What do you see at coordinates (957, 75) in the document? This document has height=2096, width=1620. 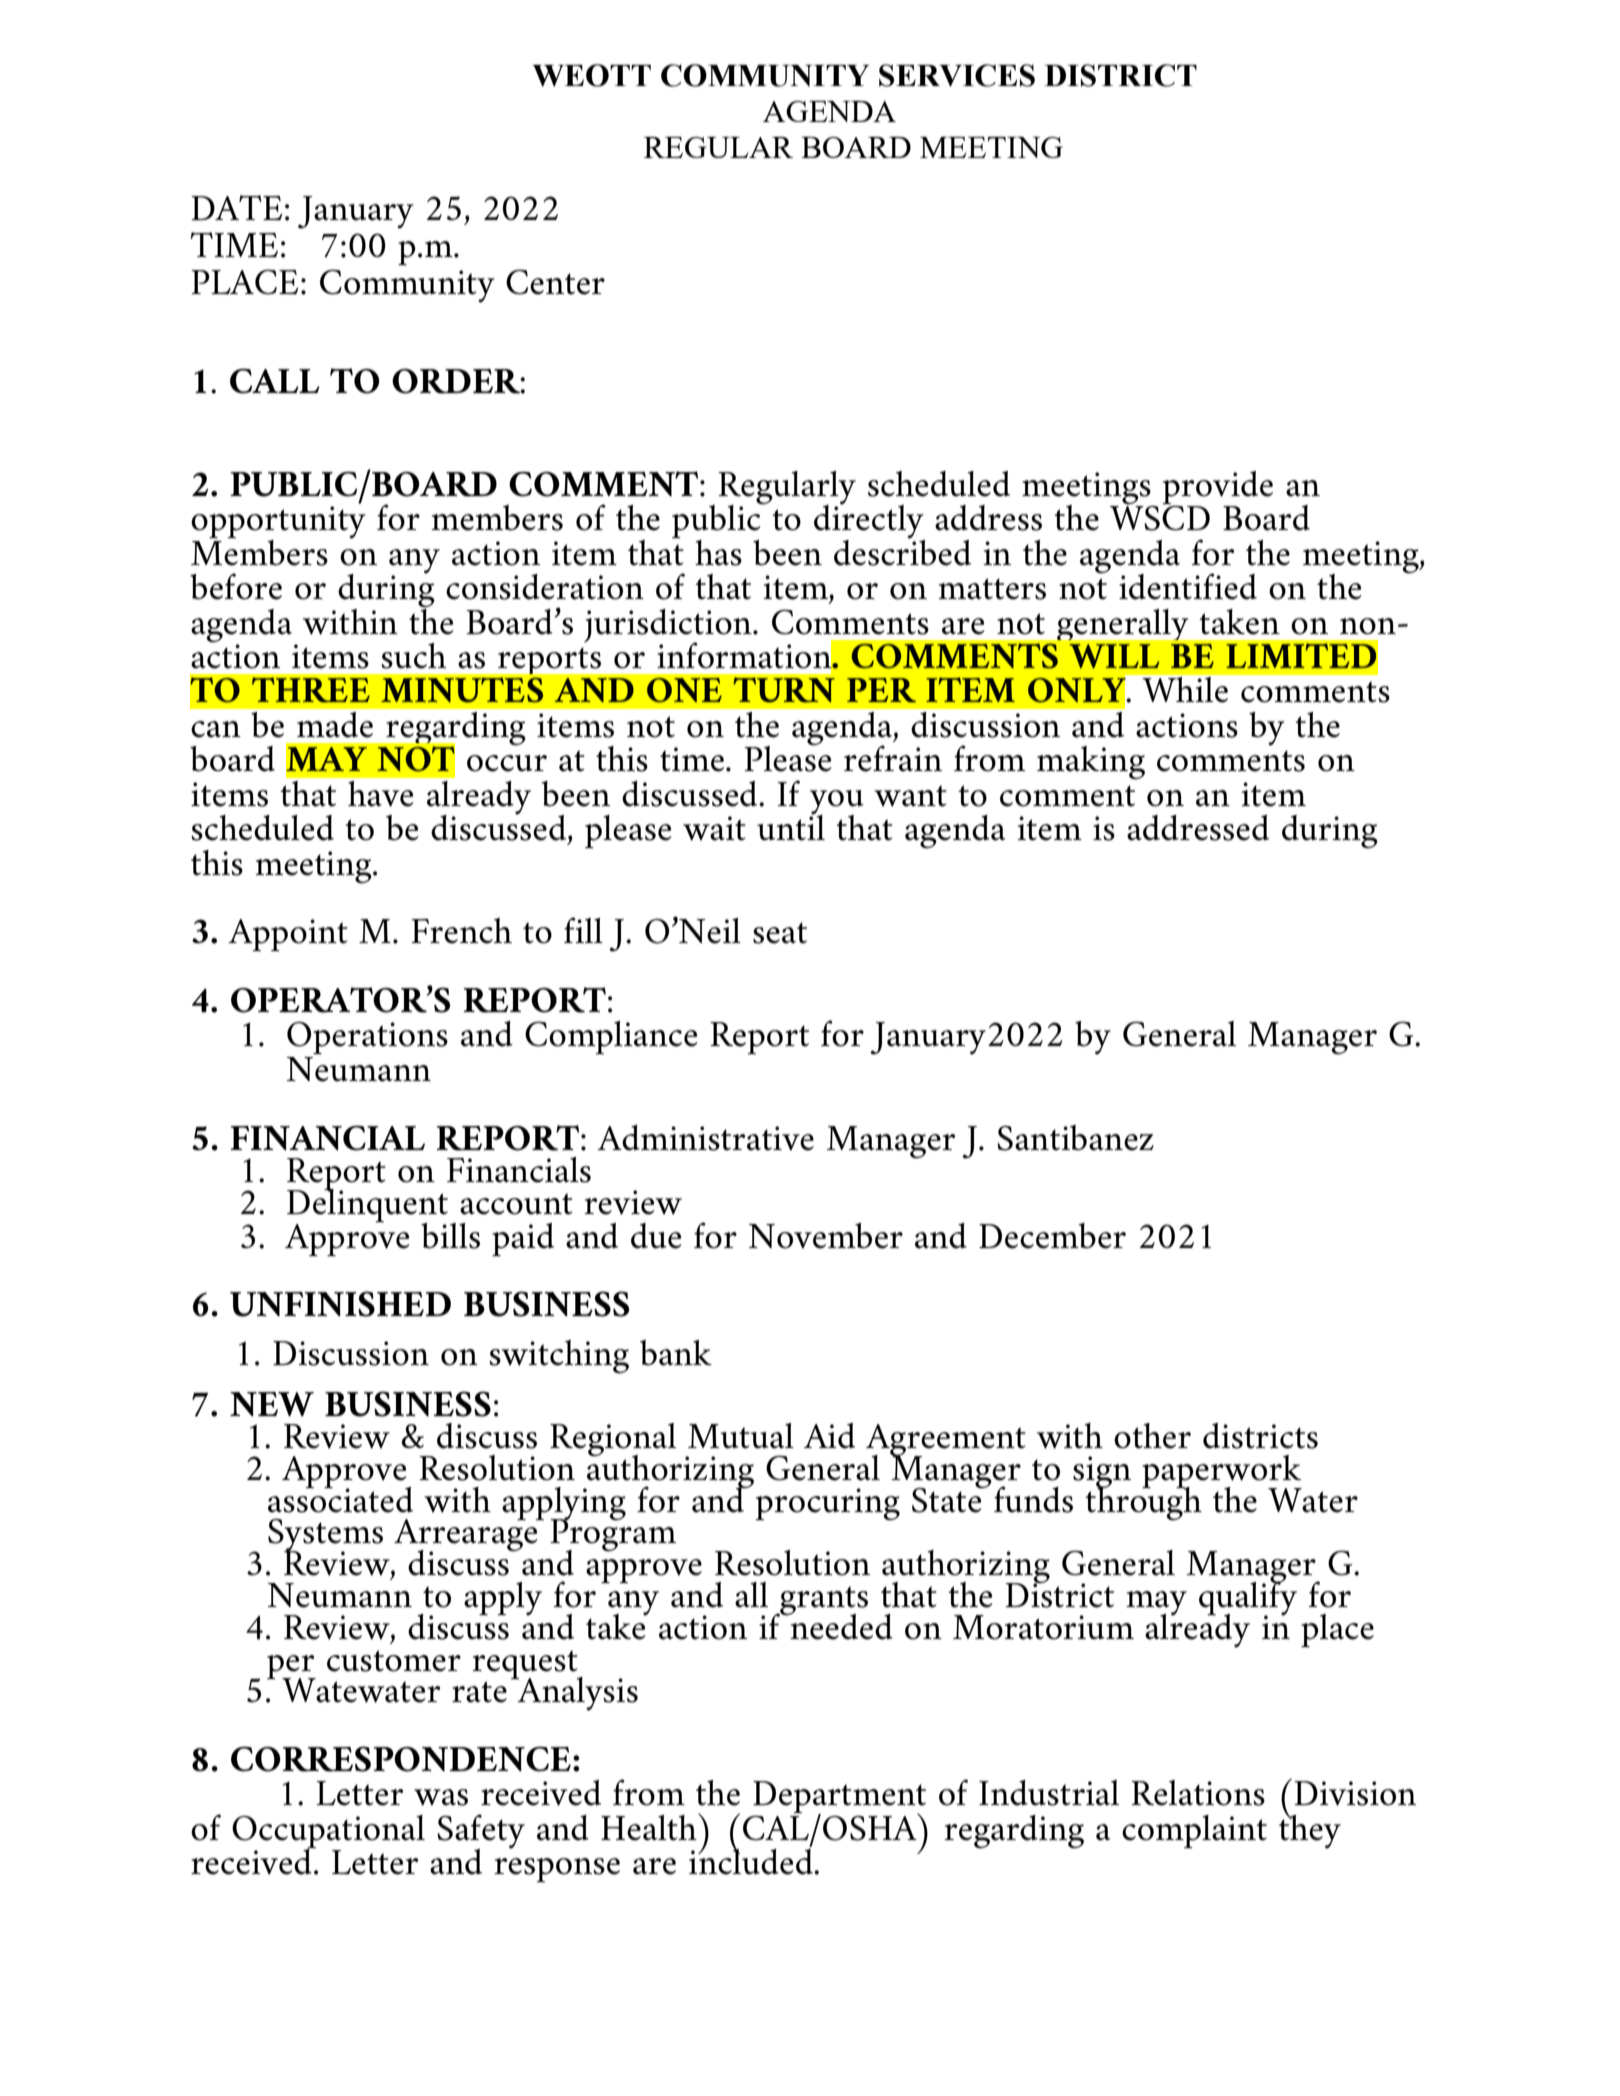 I see `SERVICES` at bounding box center [957, 75].
